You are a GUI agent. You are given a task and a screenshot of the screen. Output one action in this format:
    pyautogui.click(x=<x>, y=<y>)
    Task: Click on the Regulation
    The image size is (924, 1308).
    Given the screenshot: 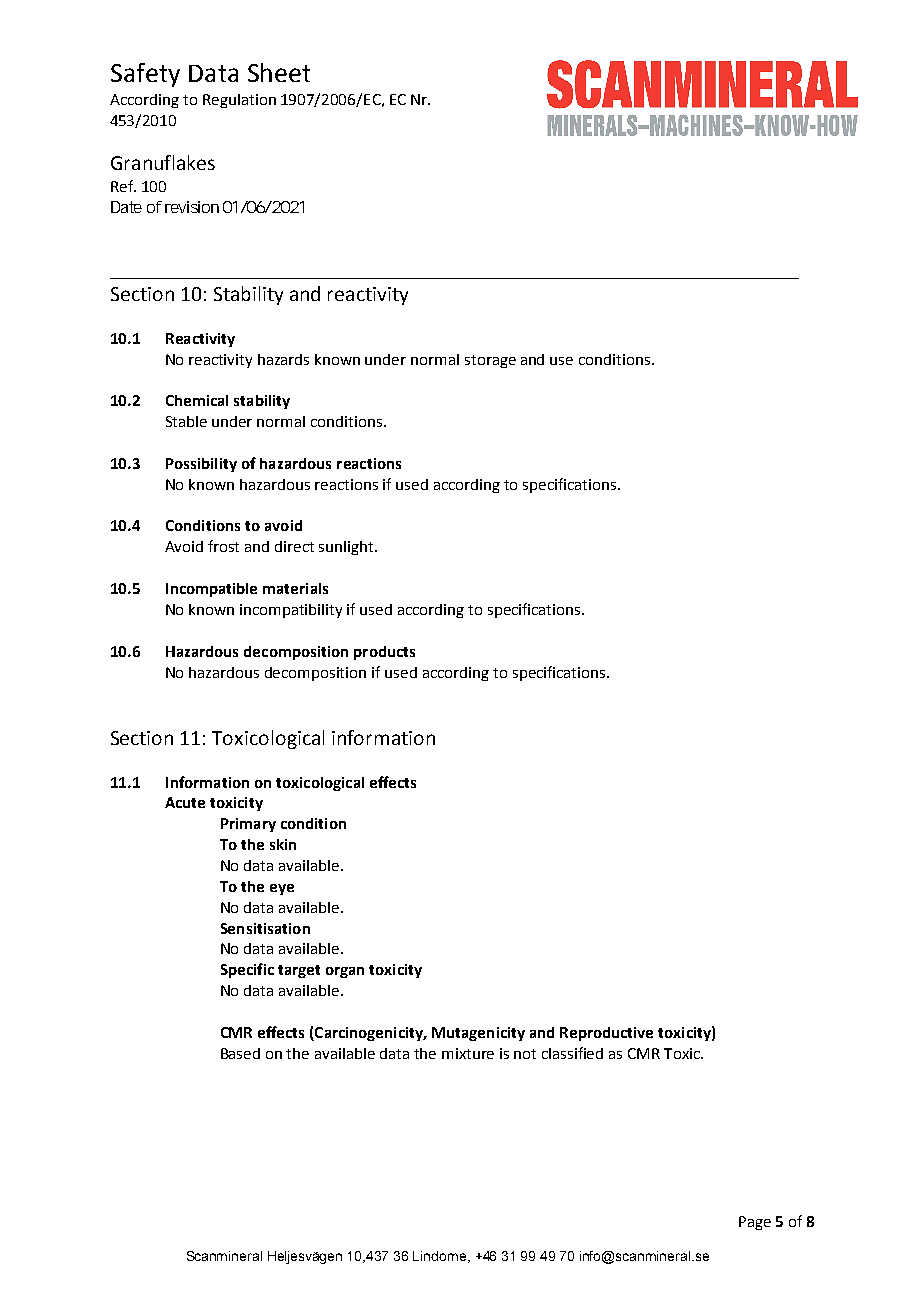 What is the action you would take?
    pyautogui.click(x=239, y=101)
